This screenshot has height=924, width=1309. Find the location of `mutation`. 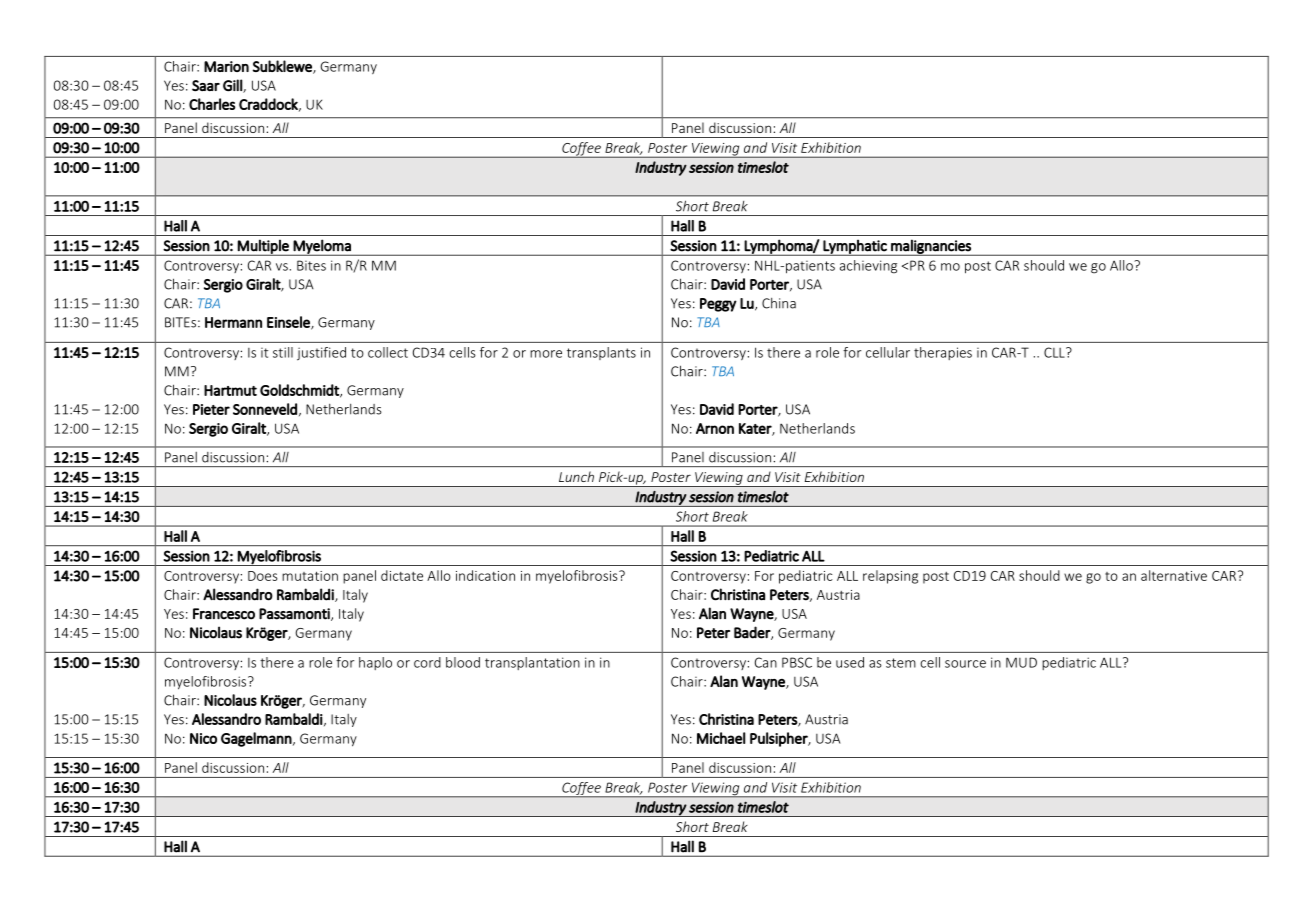

mutation is located at coordinates (310, 576).
